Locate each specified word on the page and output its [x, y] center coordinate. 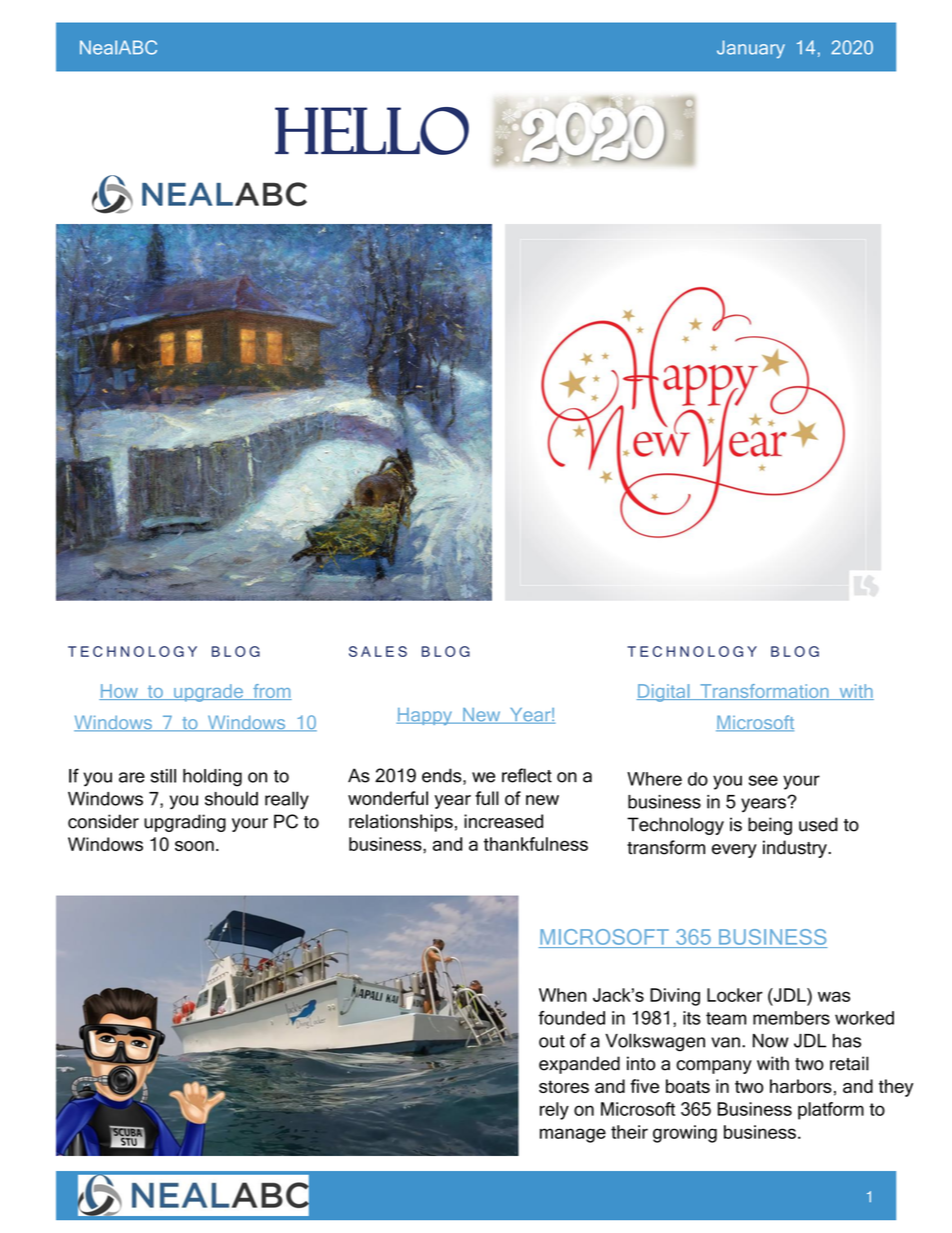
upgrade [209, 693]
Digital [664, 693]
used [818, 824]
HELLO [372, 131]
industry [796, 849]
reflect [527, 775]
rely [554, 1111]
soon [194, 846]
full [487, 798]
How [119, 692]
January [751, 49]
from [271, 692]
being [770, 826]
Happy [425, 716]
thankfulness [536, 844]
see [763, 780]
